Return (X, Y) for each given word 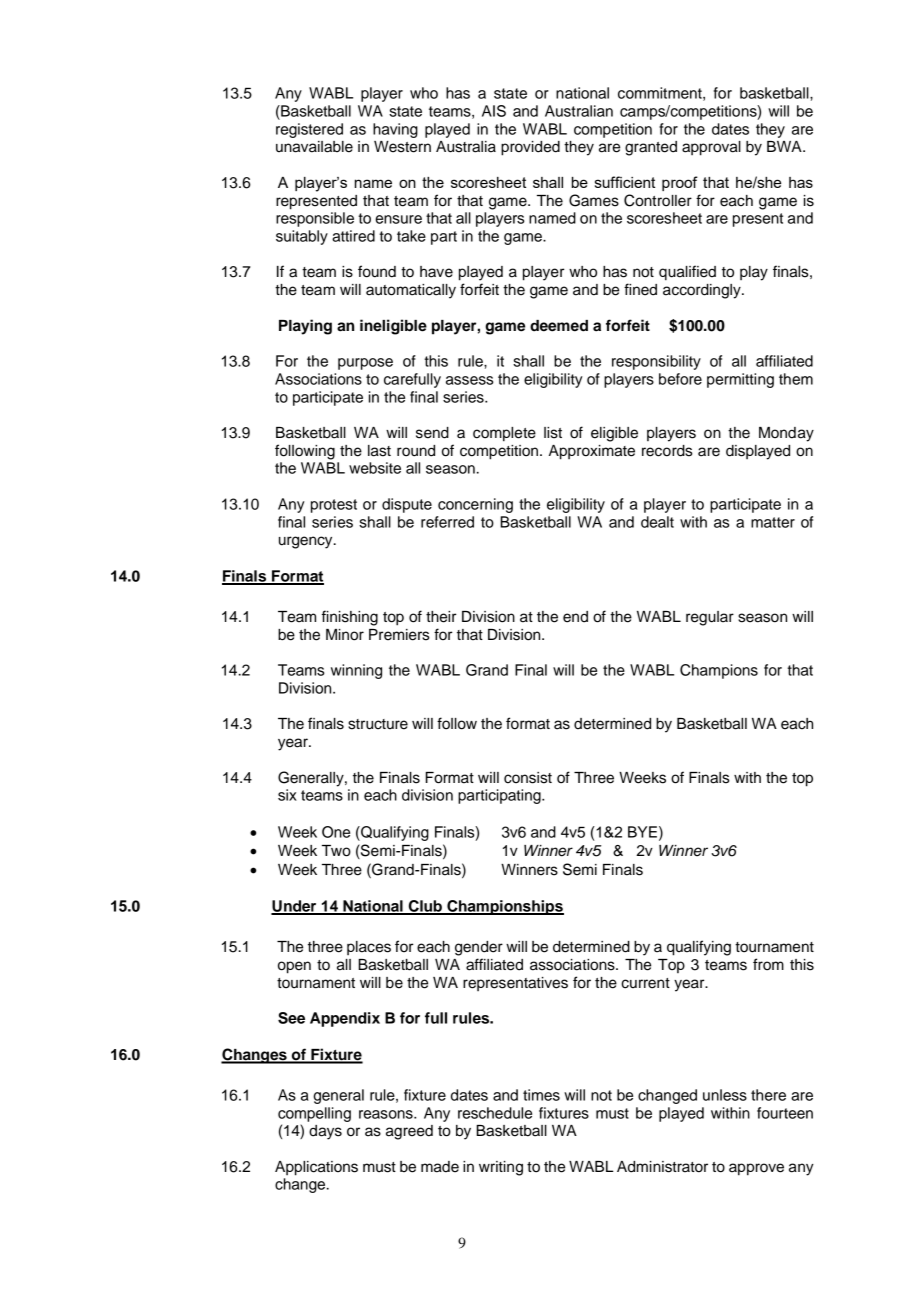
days (325, 1132)
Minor (345, 635)
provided (530, 148)
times (541, 1095)
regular (710, 618)
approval (711, 148)
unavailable (314, 147)
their (441, 617)
